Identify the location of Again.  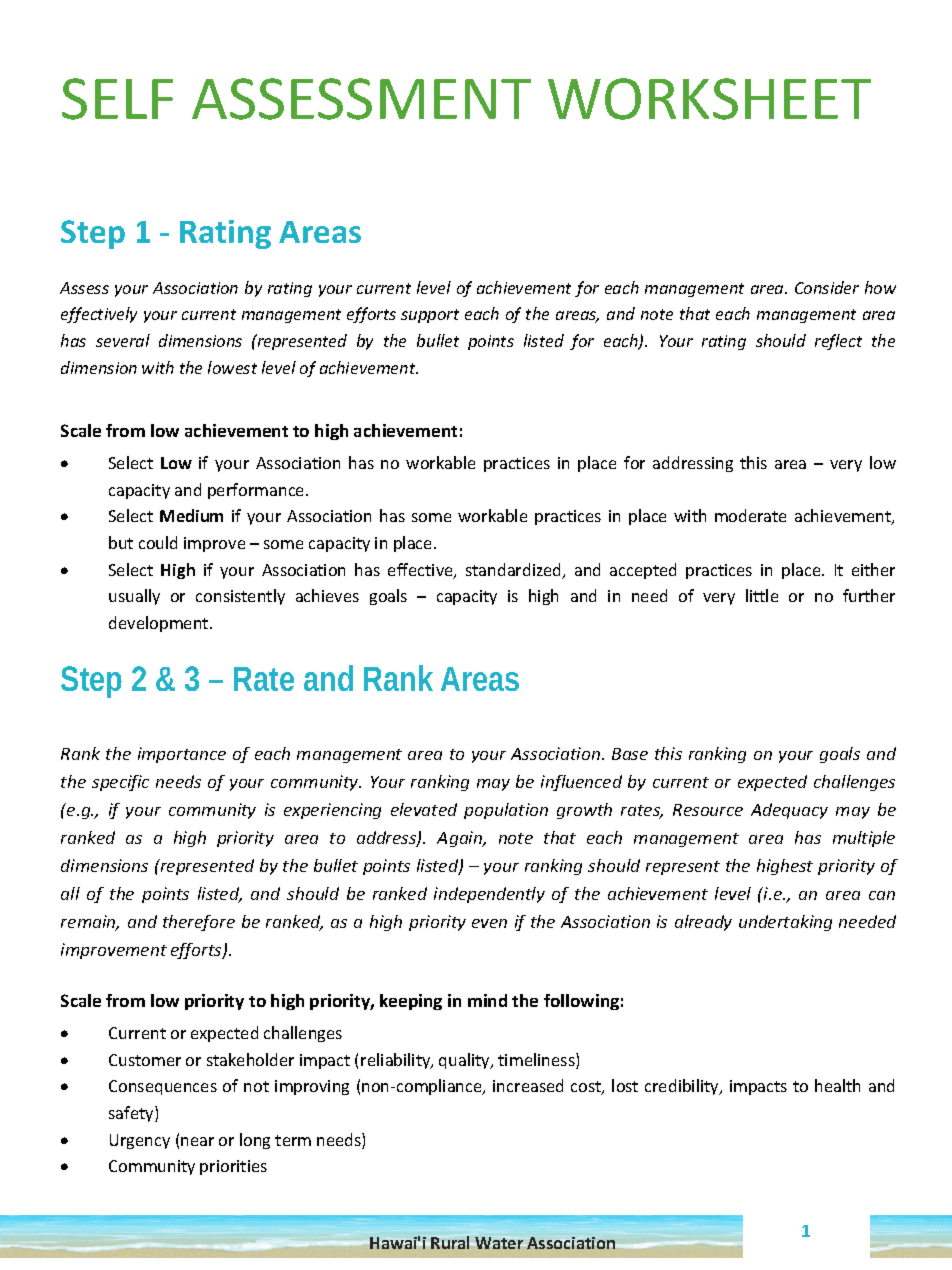
(461, 839).
